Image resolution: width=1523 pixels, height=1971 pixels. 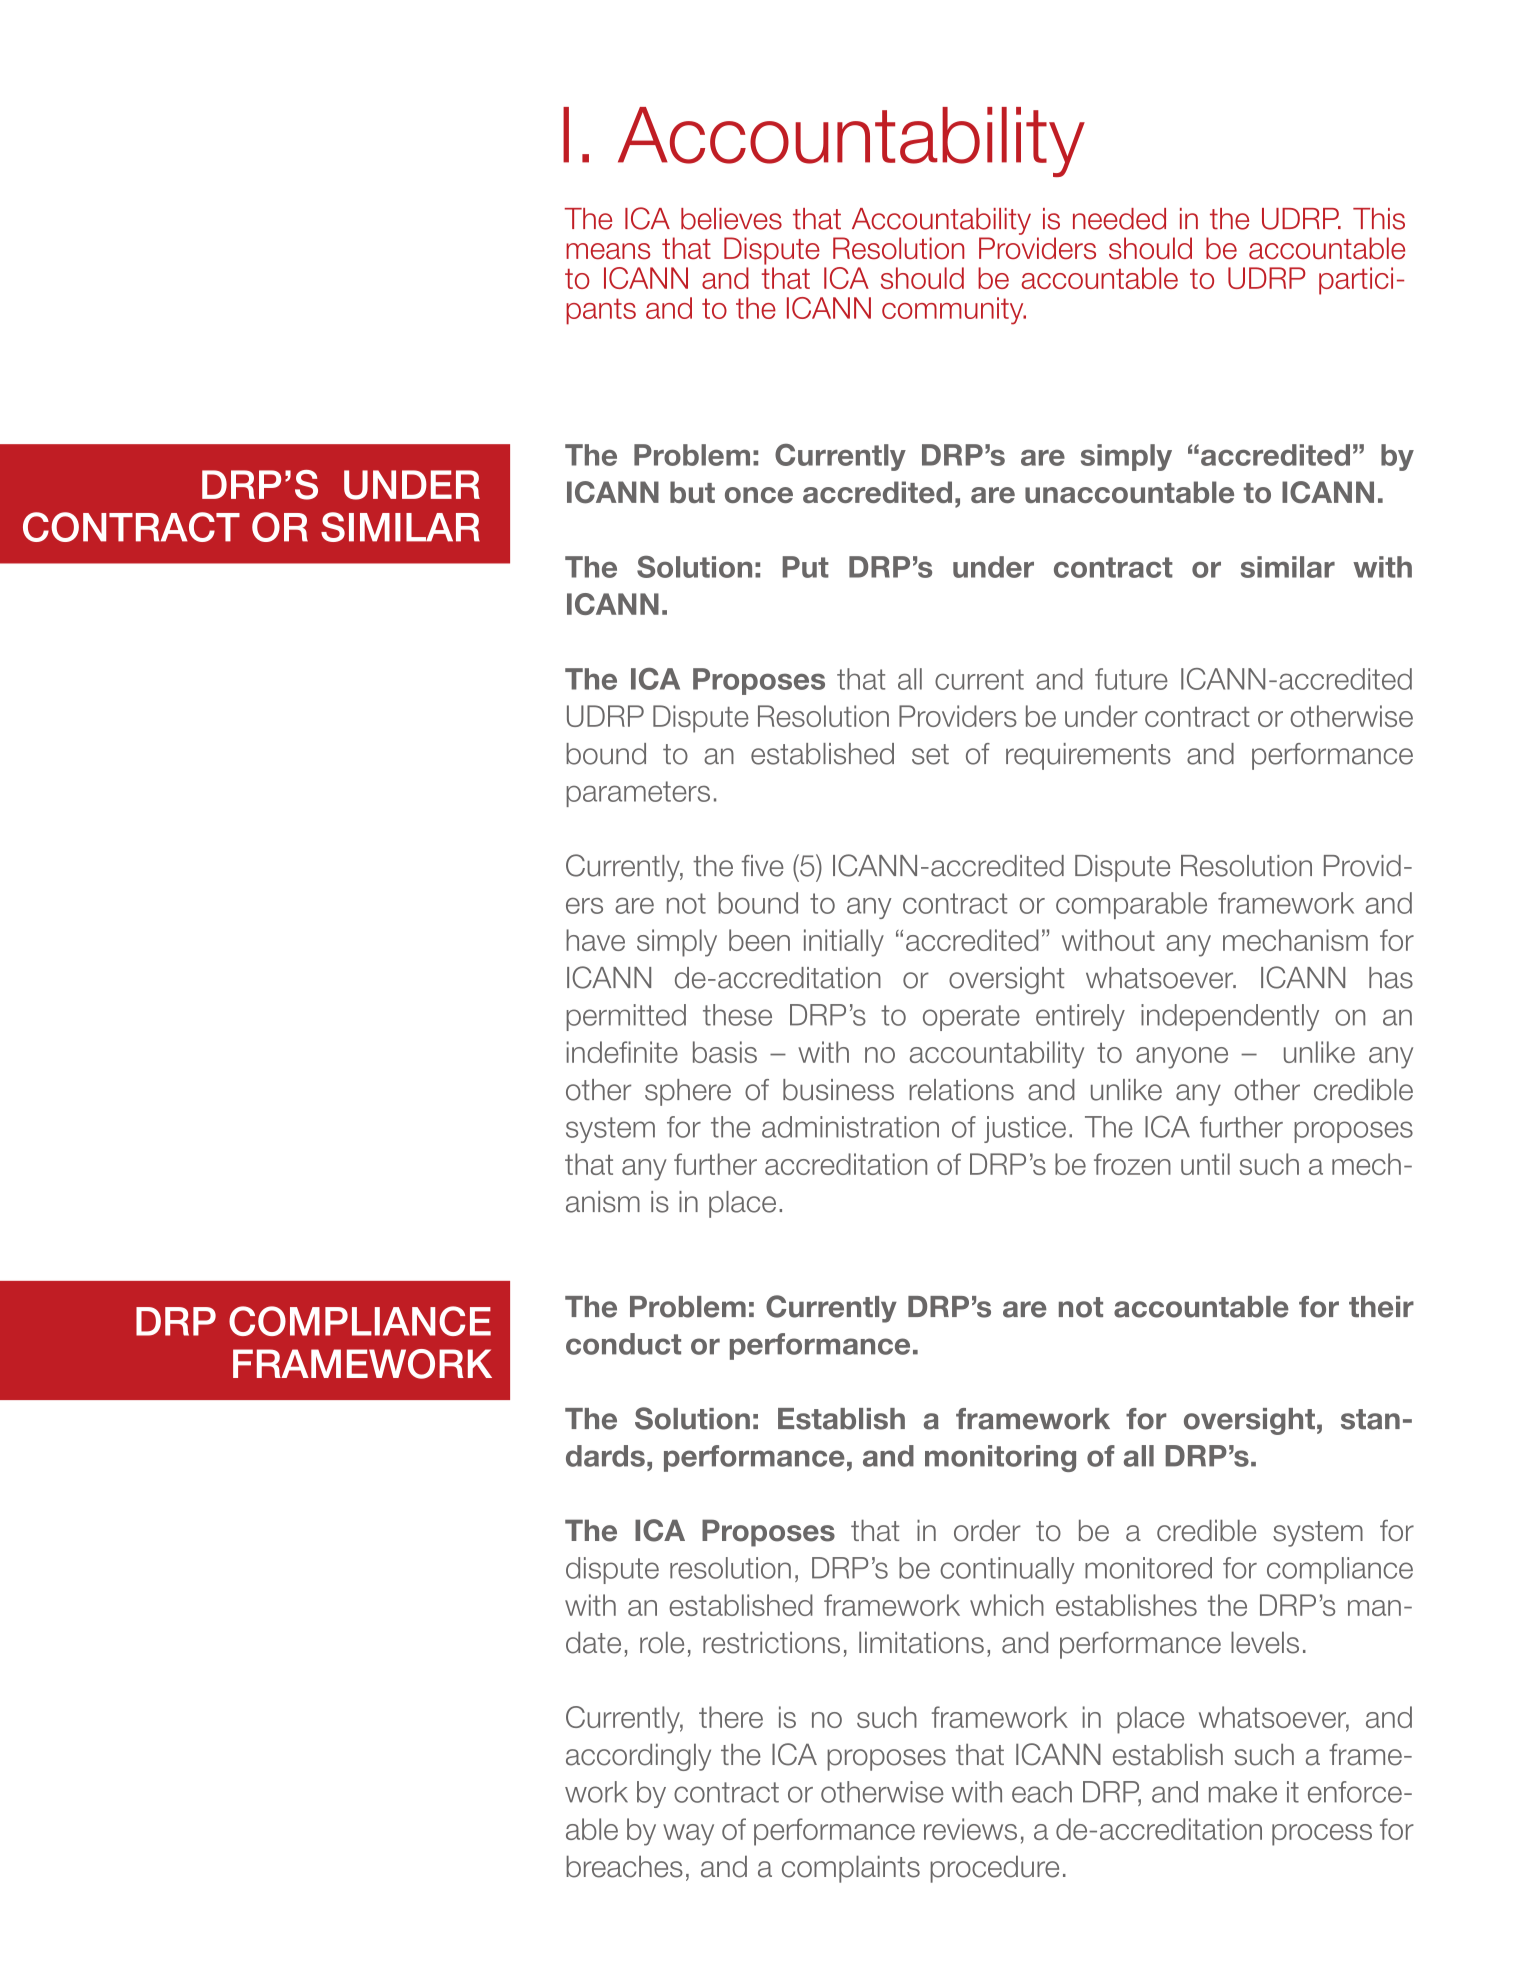 I want to click on operate, so click(x=971, y=1018).
